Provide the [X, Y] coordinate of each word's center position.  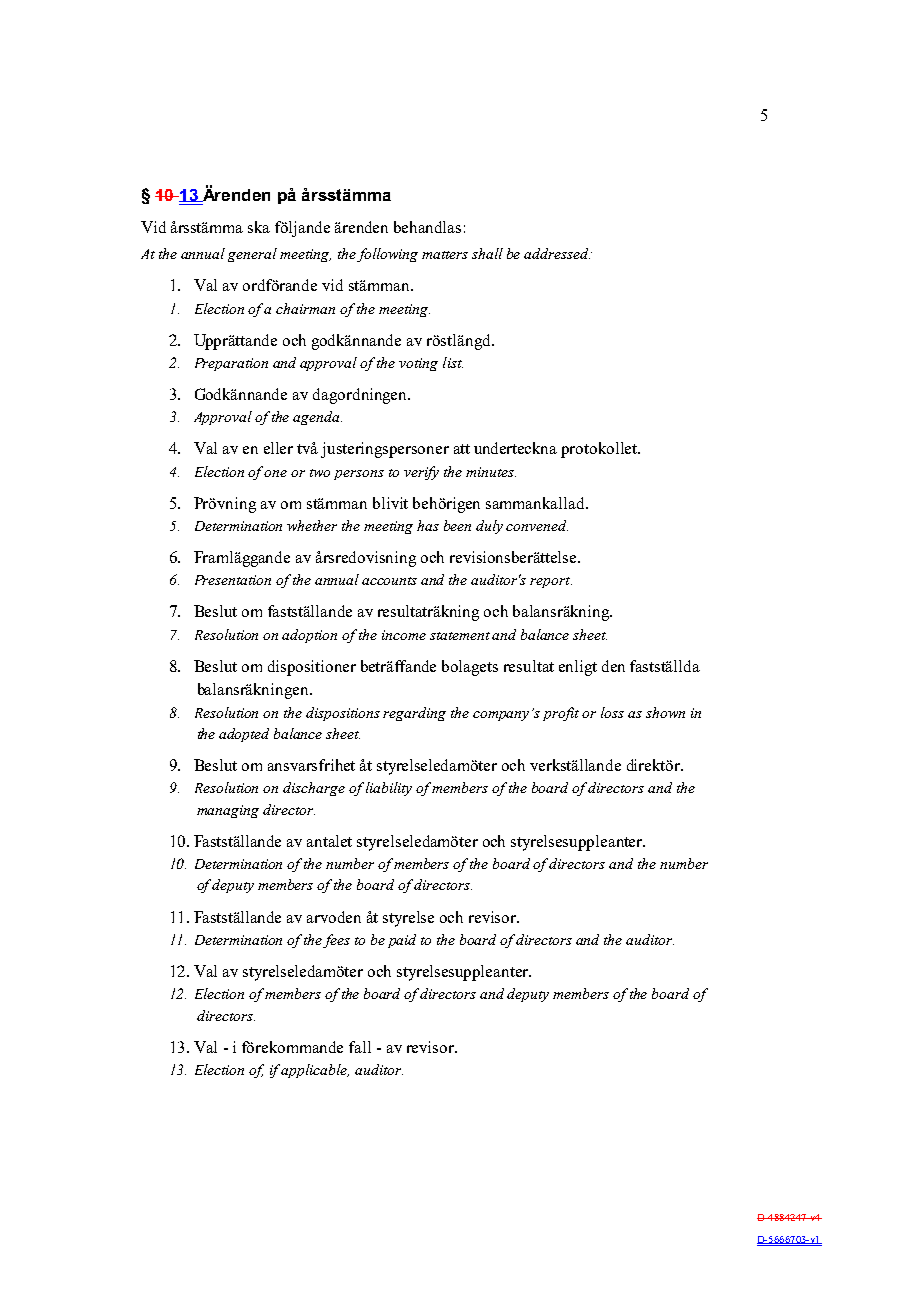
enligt [578, 668]
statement [460, 636]
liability [389, 789]
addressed [557, 253]
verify [421, 473]
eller [278, 448]
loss [612, 712]
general [252, 255]
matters [445, 255]
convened [537, 525]
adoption [309, 636]
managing [228, 811]
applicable [315, 1071]
